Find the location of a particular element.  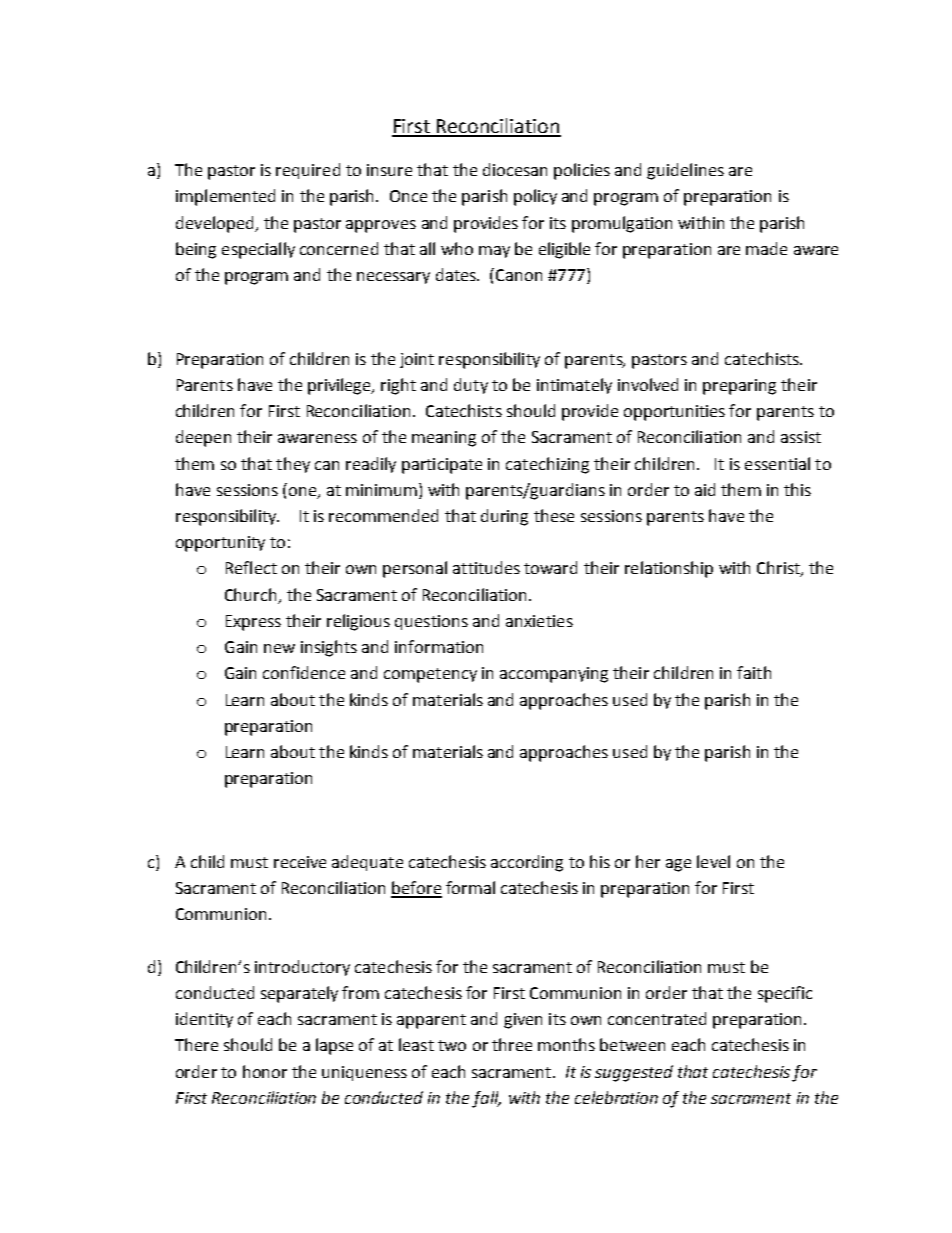

guidelines is located at coordinates (685, 171).
